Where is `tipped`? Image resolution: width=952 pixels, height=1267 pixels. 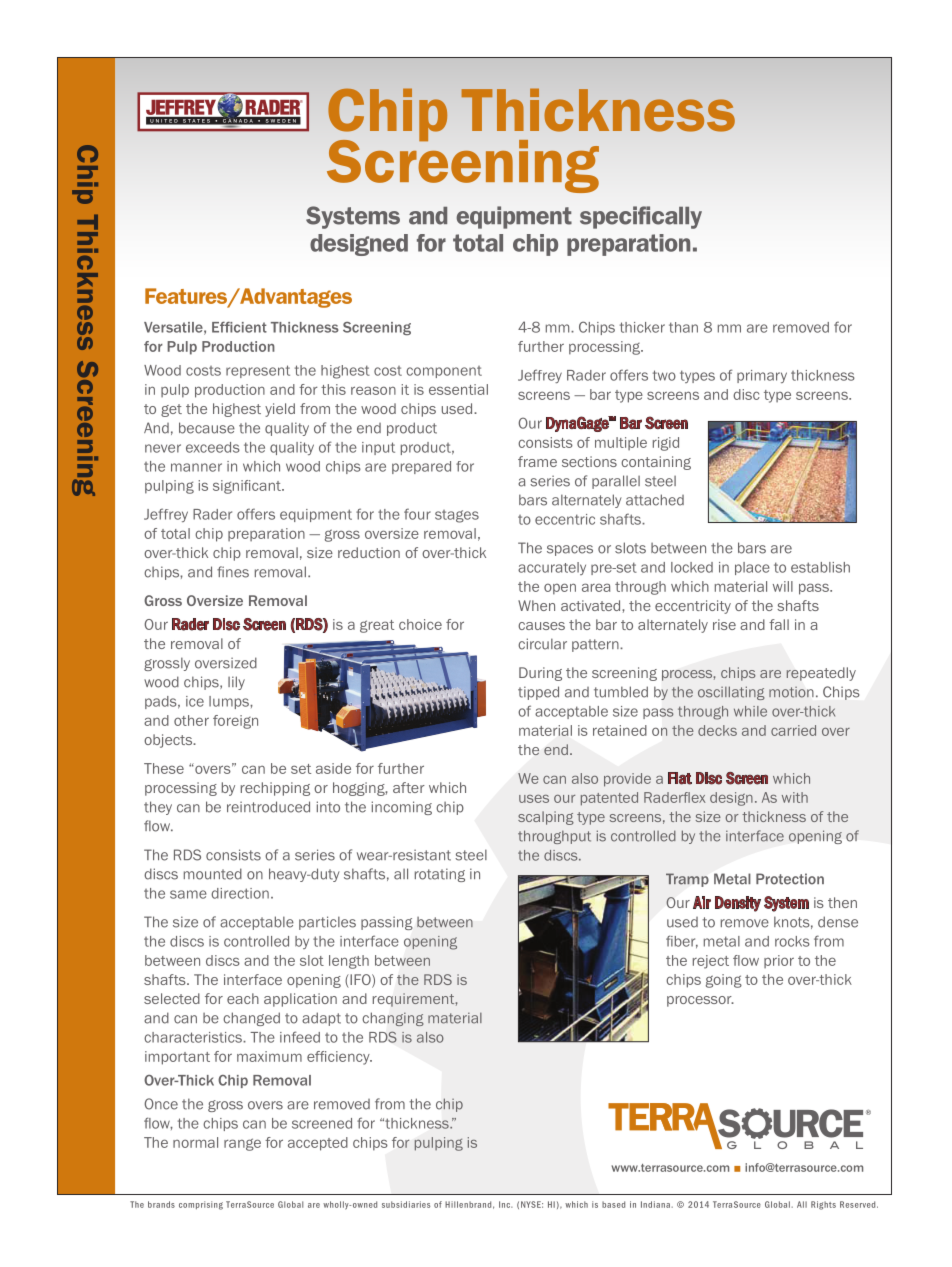 tipped is located at coordinates (538, 693).
